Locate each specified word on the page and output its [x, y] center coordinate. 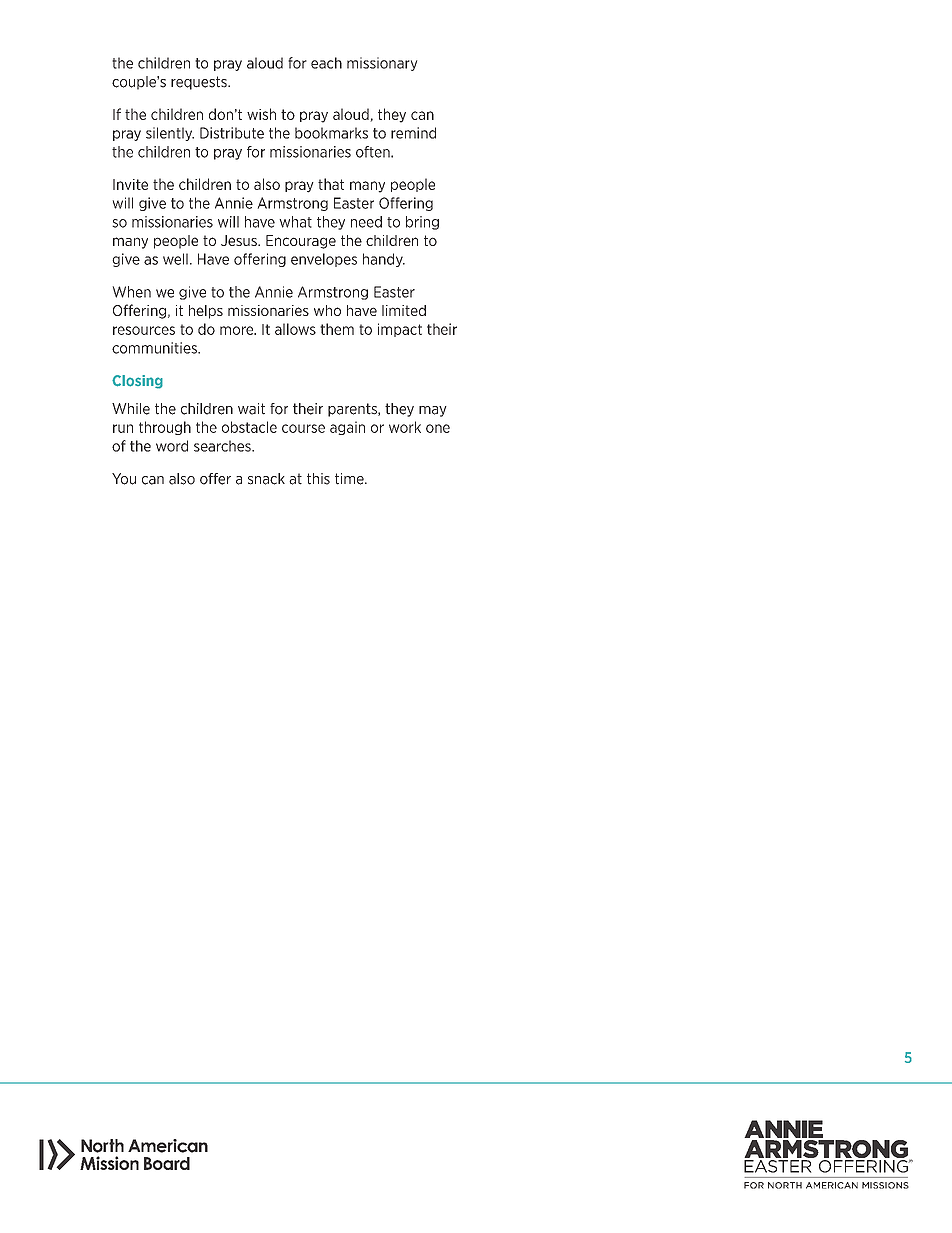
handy [384, 260]
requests [200, 83]
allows [295, 329]
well [175, 259]
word [172, 446]
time [350, 479]
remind [413, 133]
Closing [137, 382]
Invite [130, 184]
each [326, 63]
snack [266, 479]
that [331, 184]
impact [400, 330]
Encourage [301, 242]
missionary [382, 64]
